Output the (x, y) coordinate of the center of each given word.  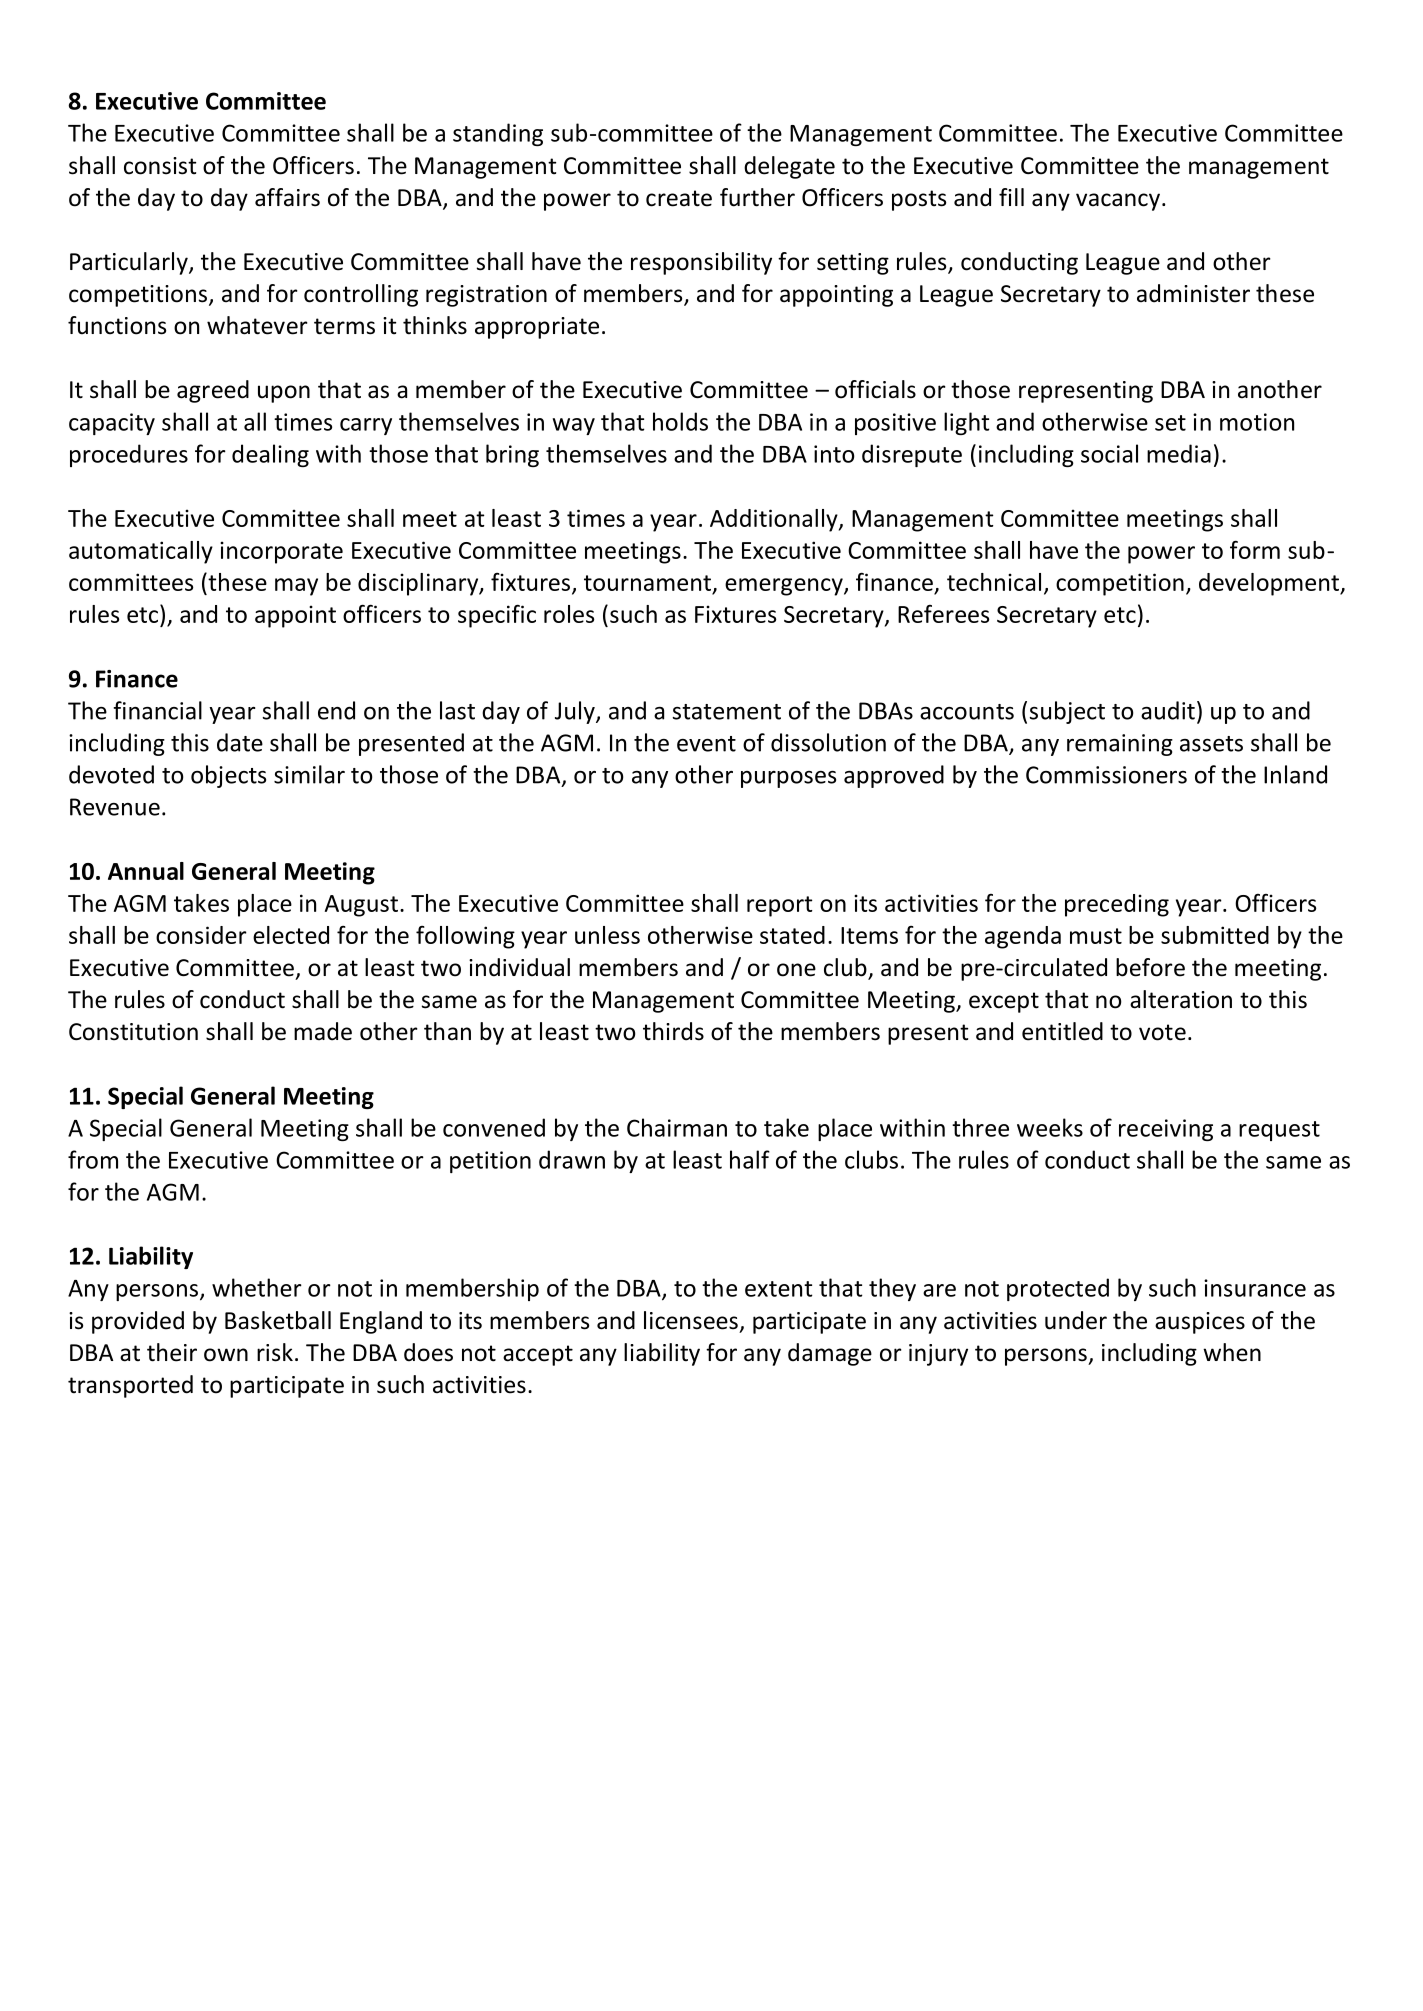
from (93, 1159)
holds (680, 421)
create (679, 198)
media (1179, 453)
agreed (213, 391)
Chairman (677, 1127)
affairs (287, 197)
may (296, 587)
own (226, 1355)
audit (1168, 710)
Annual (146, 871)
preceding (1117, 905)
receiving (1166, 1130)
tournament (647, 583)
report (780, 906)
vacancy (1118, 202)
